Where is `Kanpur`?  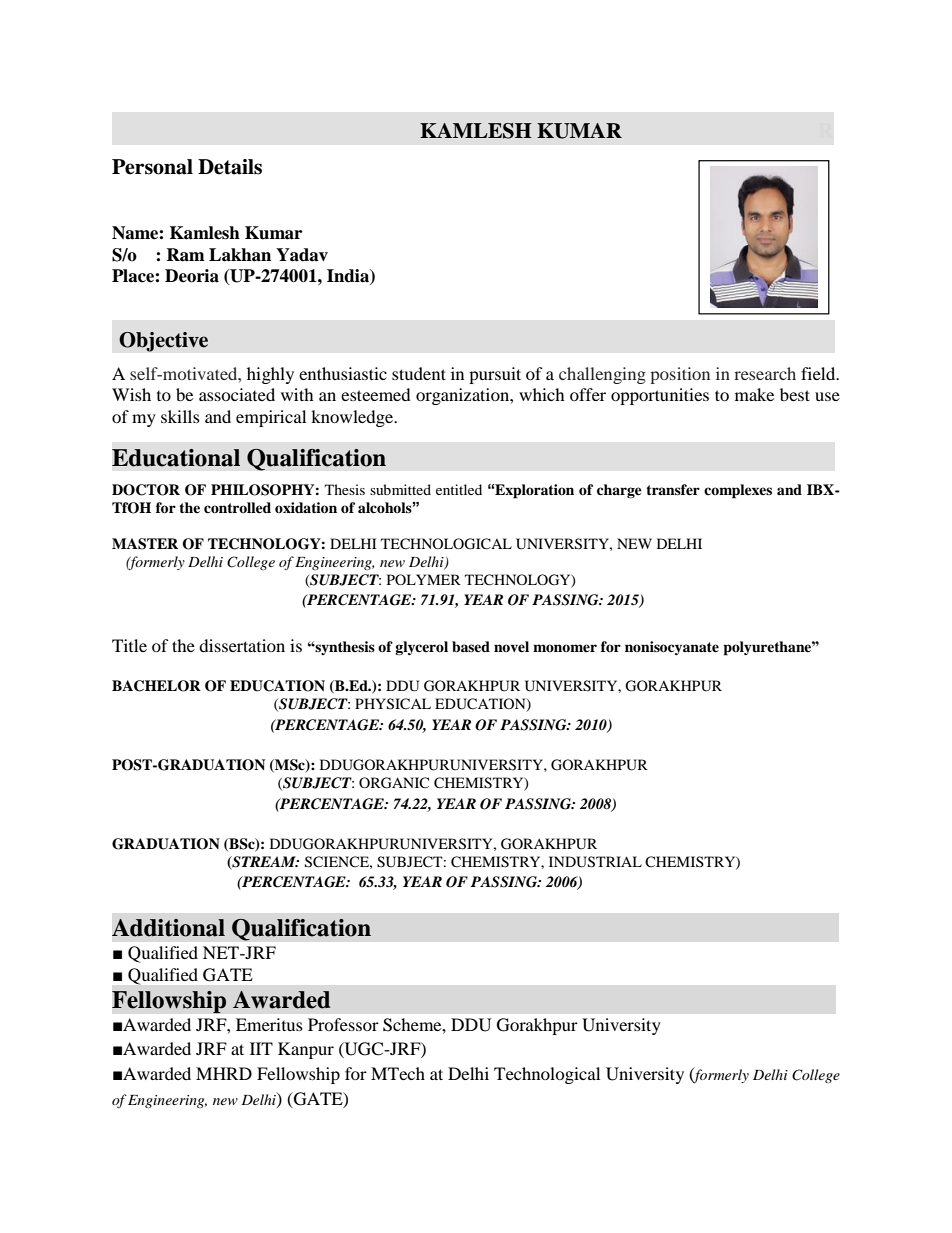
Kanpur is located at coordinates (306, 1050).
